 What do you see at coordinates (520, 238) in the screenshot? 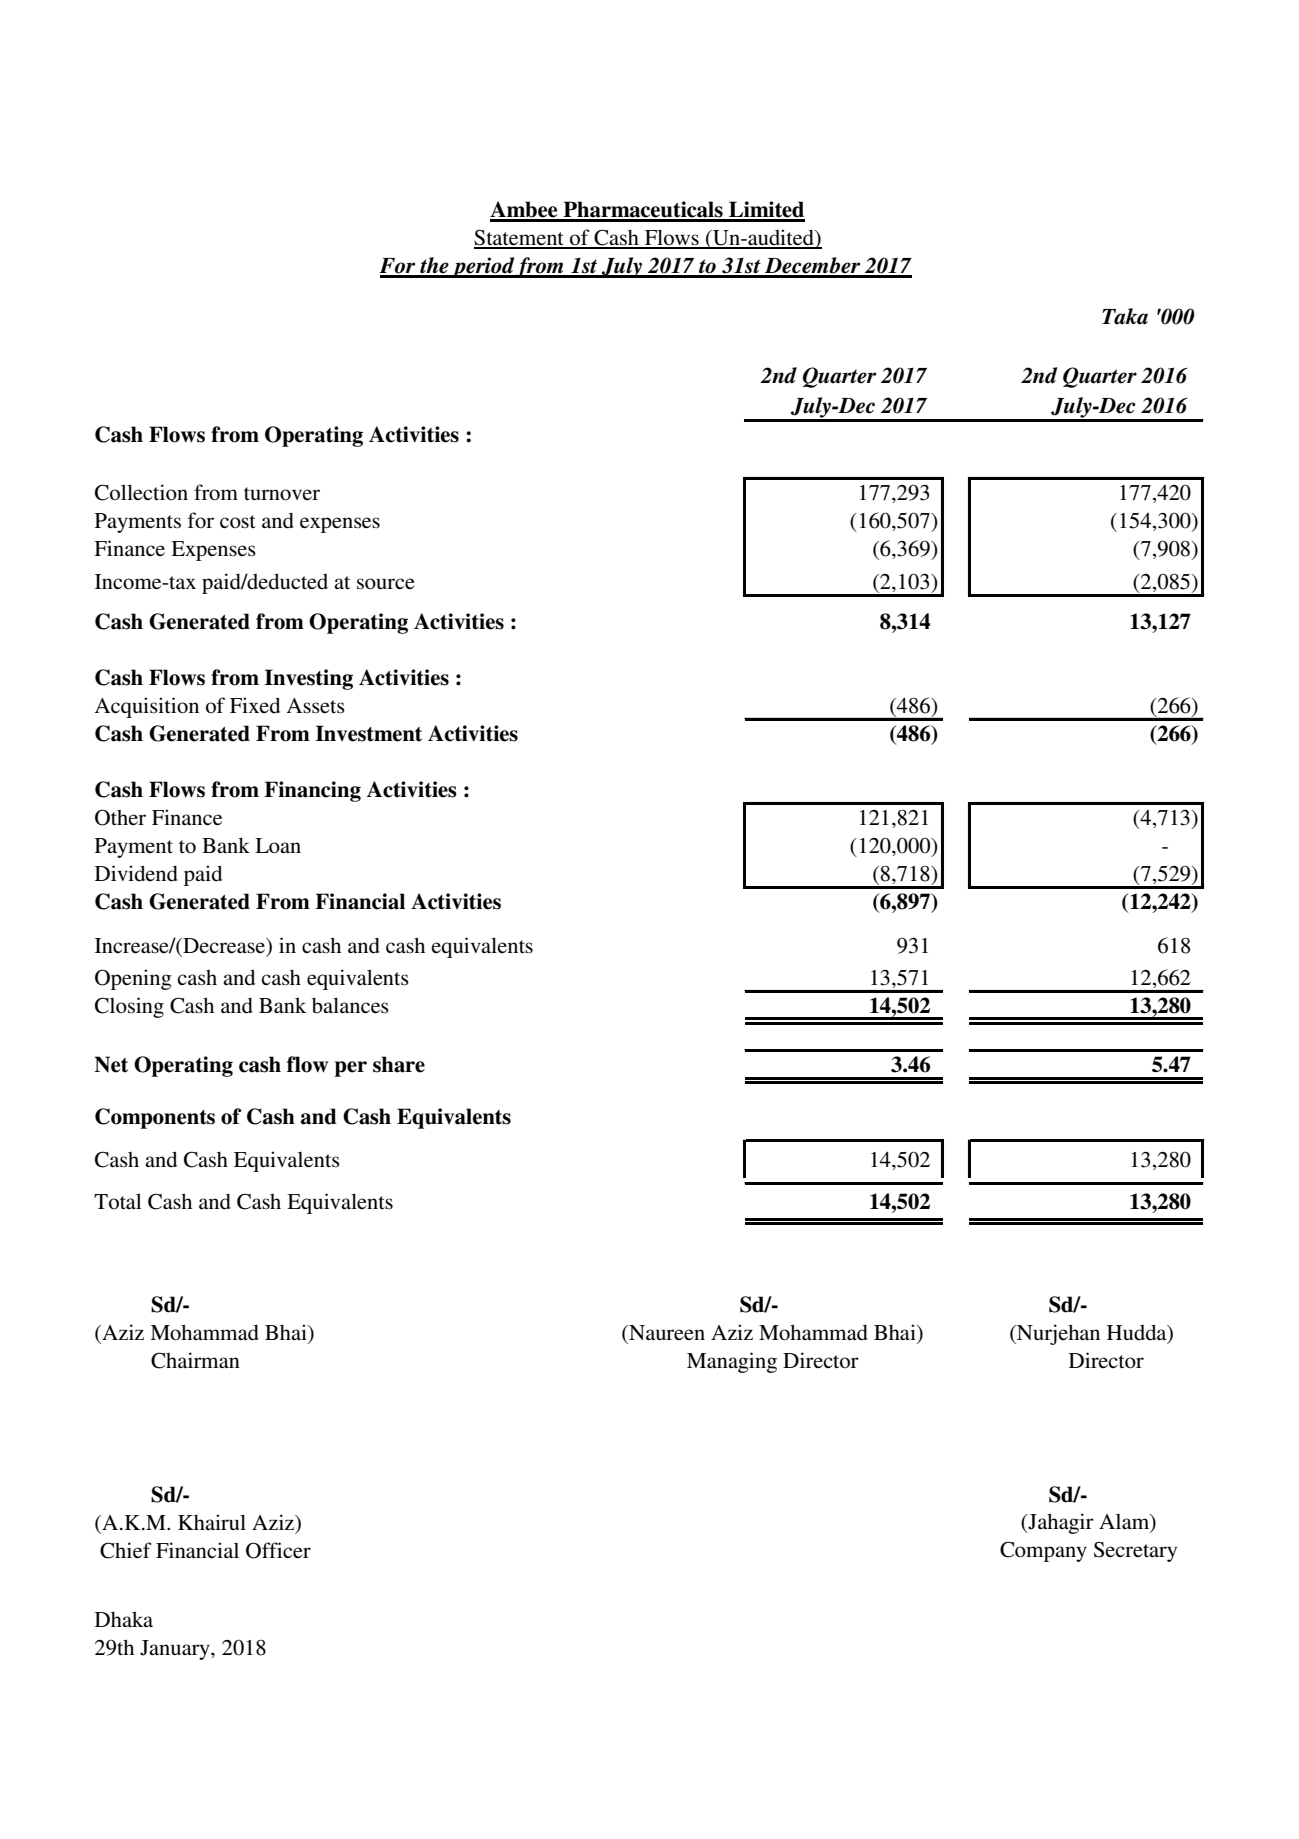
I see `Statement` at bounding box center [520, 238].
